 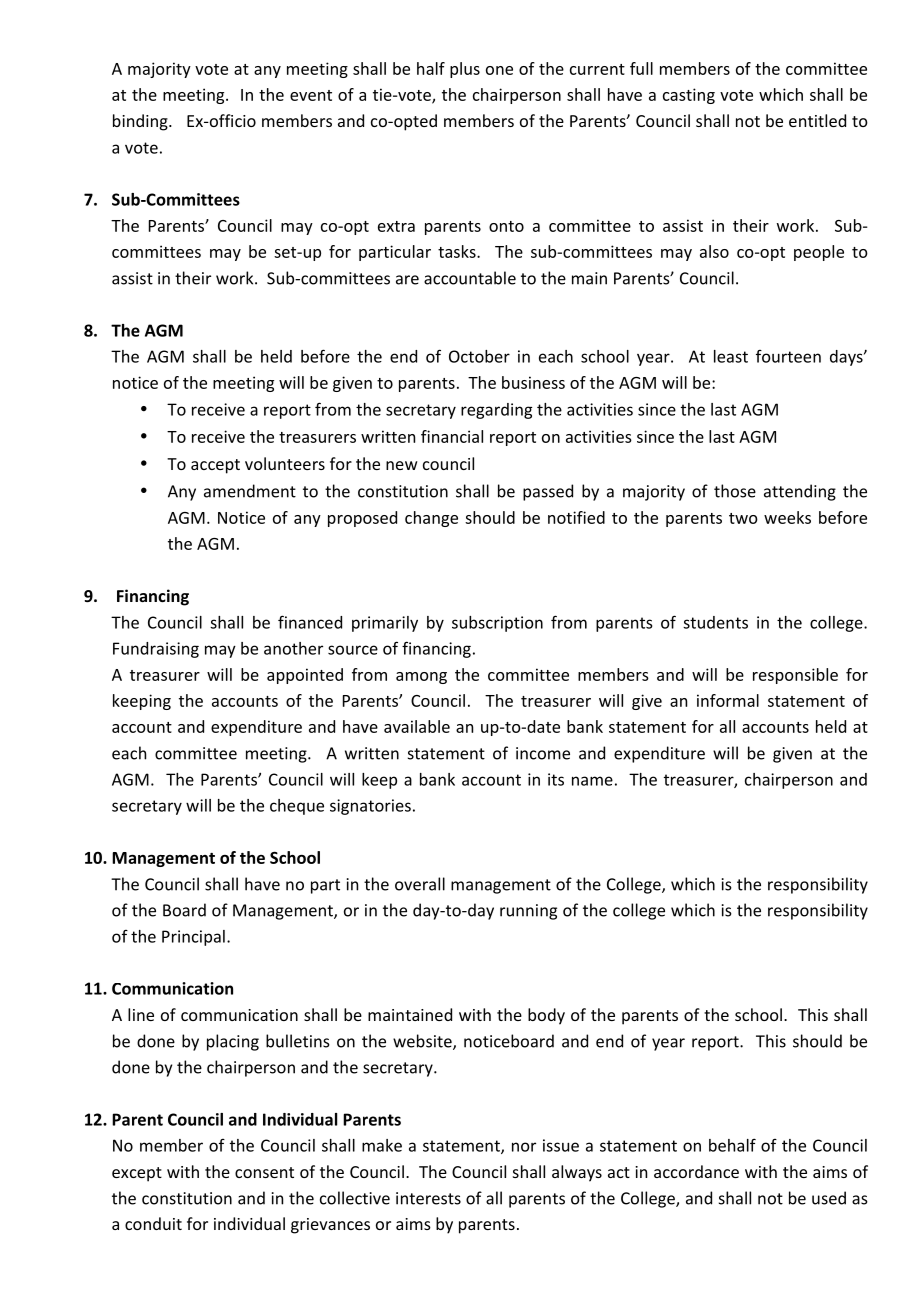 What do you see at coordinates (264, 1172) in the image?
I see `consent` at bounding box center [264, 1172].
